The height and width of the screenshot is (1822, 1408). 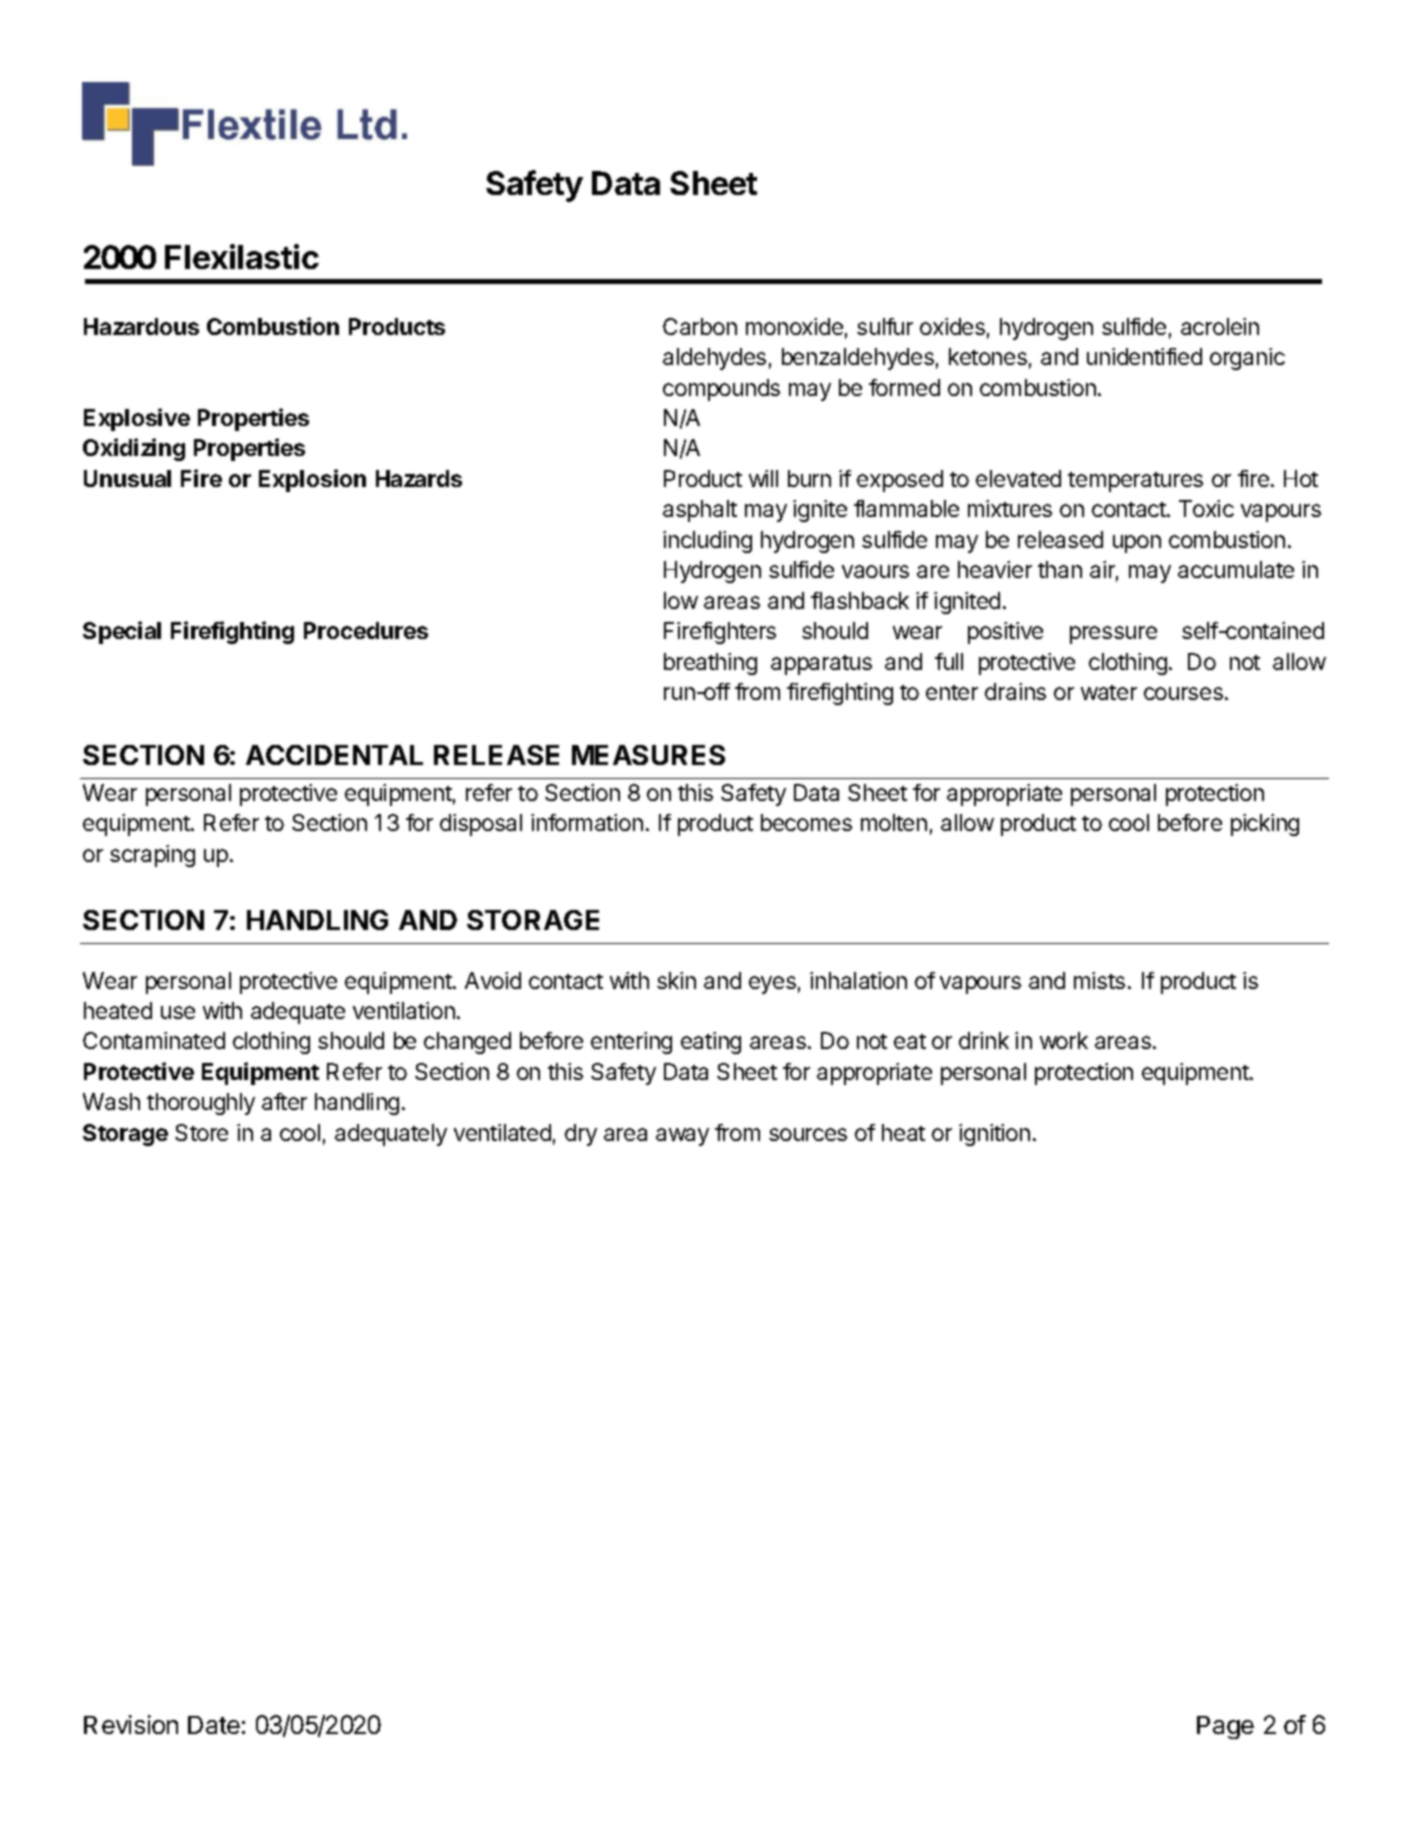 I want to click on Date, so click(x=214, y=1725).
